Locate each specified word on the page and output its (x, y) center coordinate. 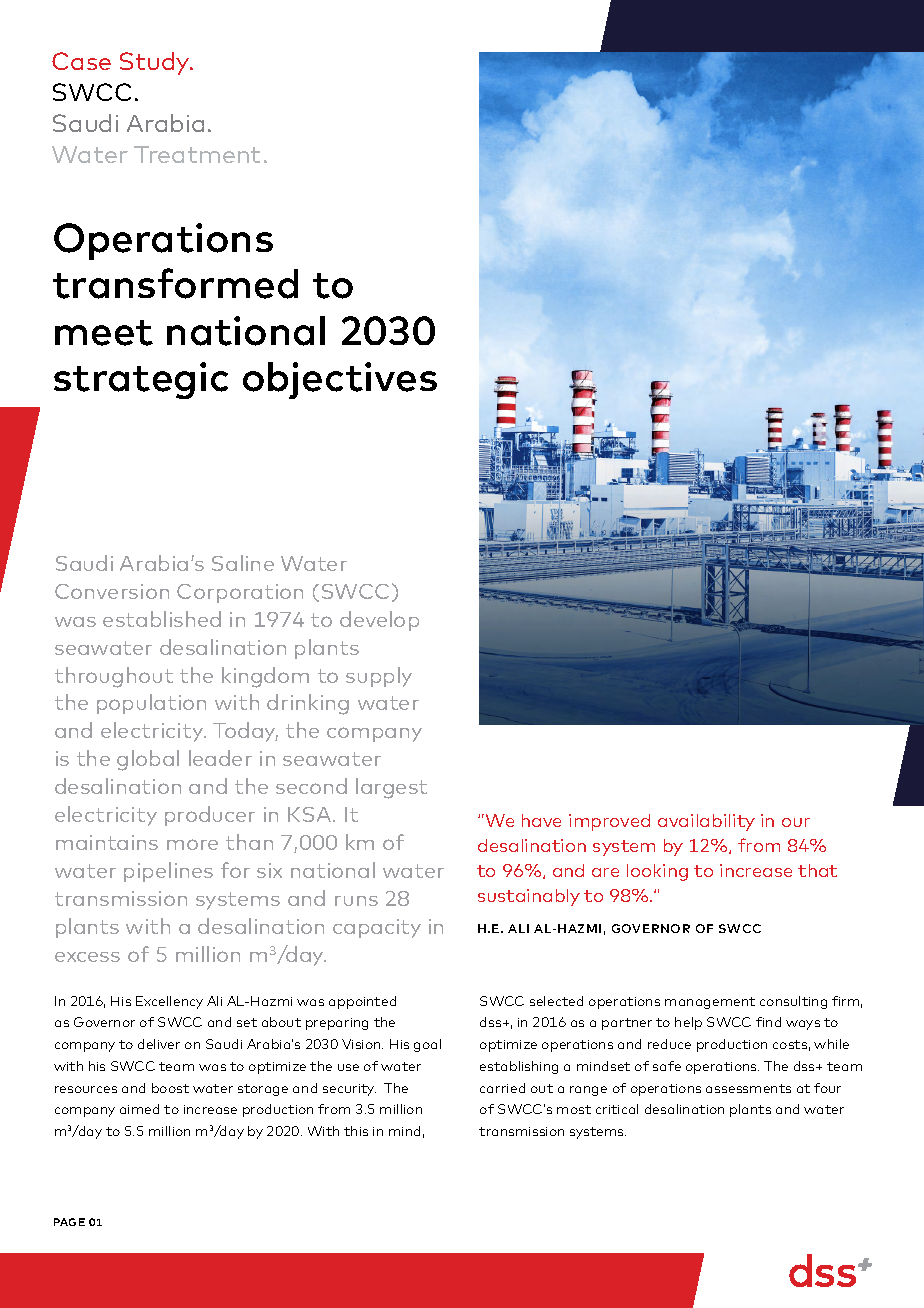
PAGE (69, 1222)
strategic (141, 380)
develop (379, 621)
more (192, 844)
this (356, 1131)
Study (156, 63)
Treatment (197, 154)
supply (379, 677)
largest (391, 788)
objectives (340, 380)
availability (706, 822)
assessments (748, 1088)
